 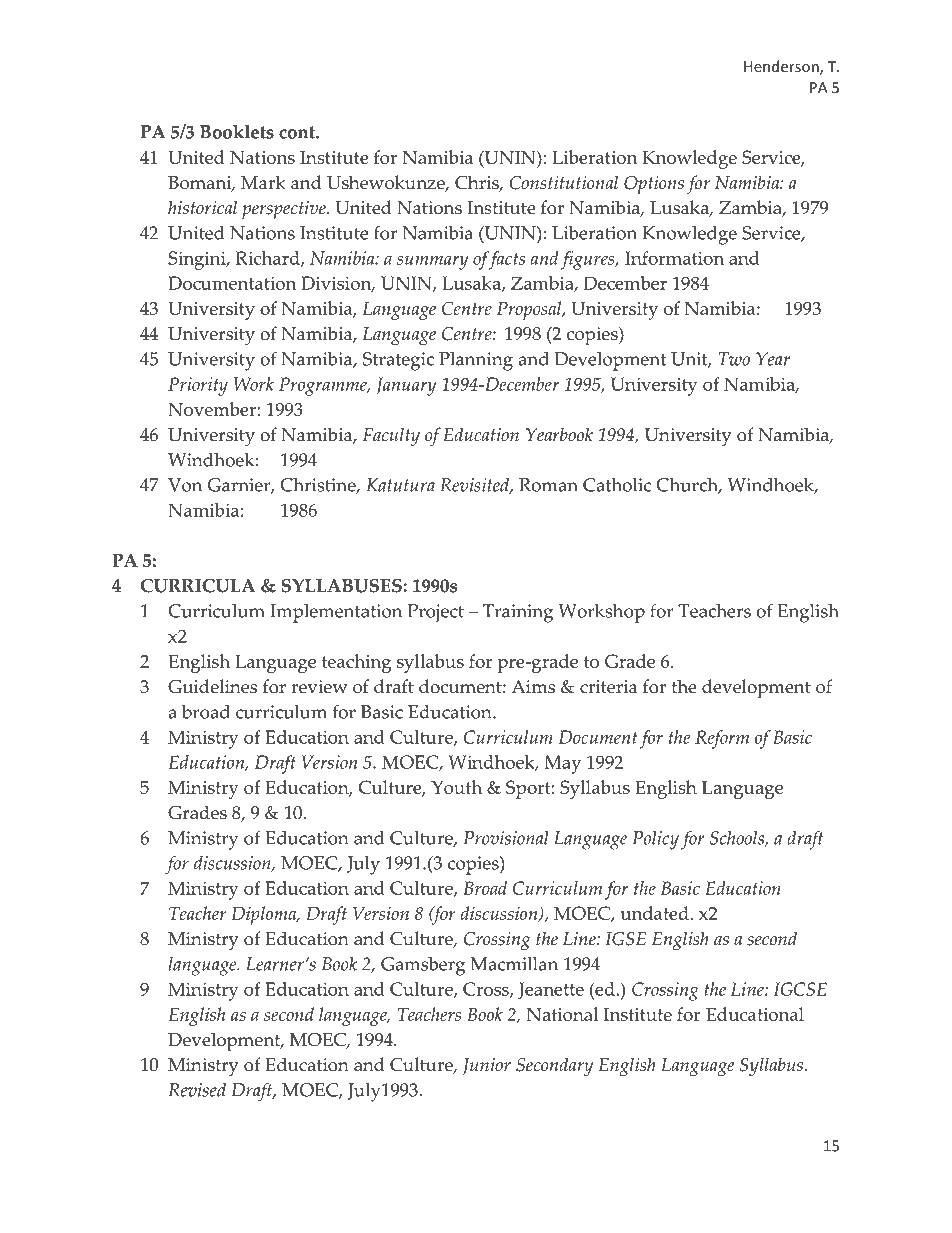 I want to click on Revised, so click(x=197, y=1090).
